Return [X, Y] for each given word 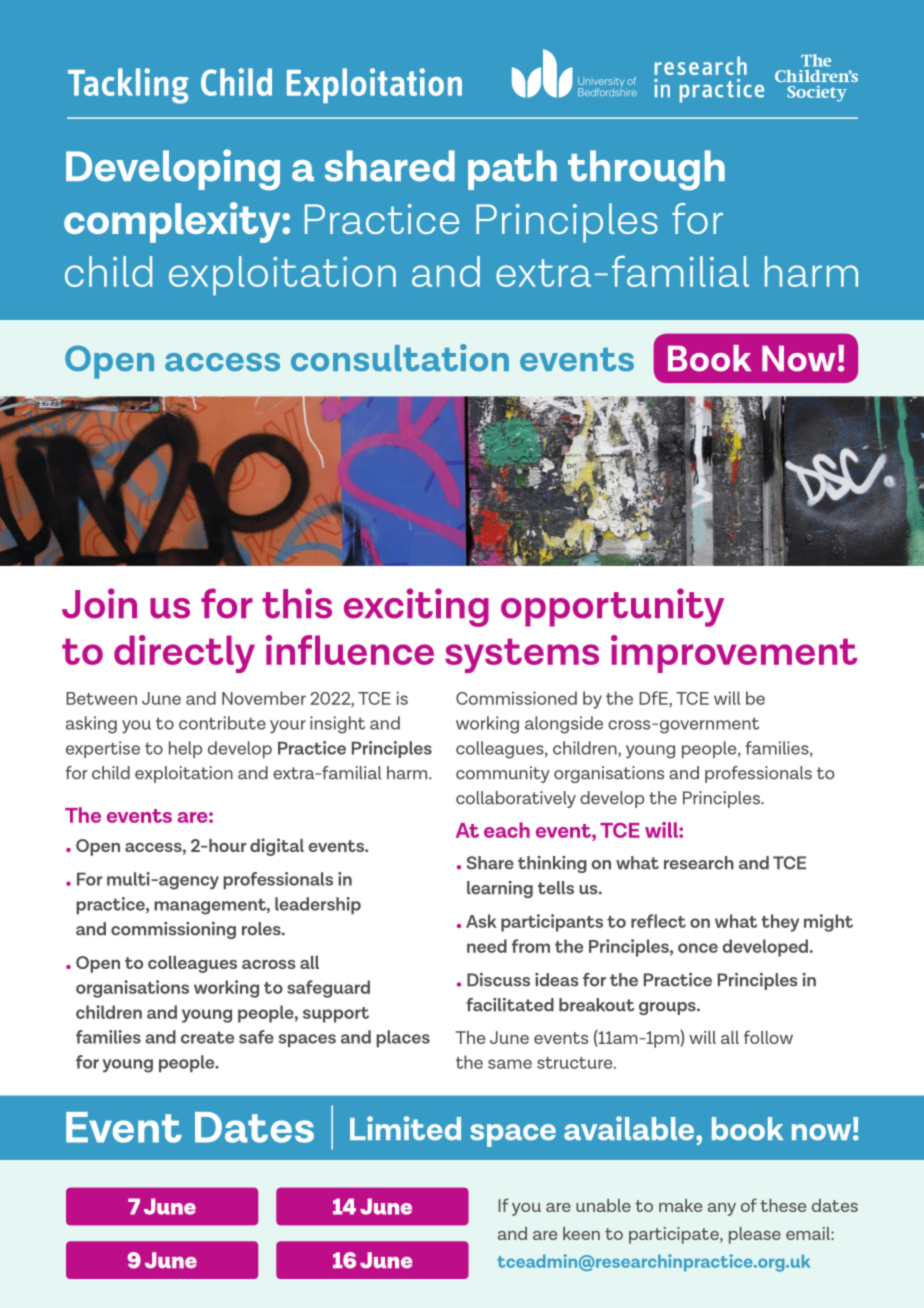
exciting [416, 607]
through [646, 170]
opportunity [612, 607]
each [507, 830]
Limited [405, 1128]
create [207, 1037]
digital [277, 847]
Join [99, 603]
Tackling [128, 86]
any [722, 1209]
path [512, 170]
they [780, 923]
